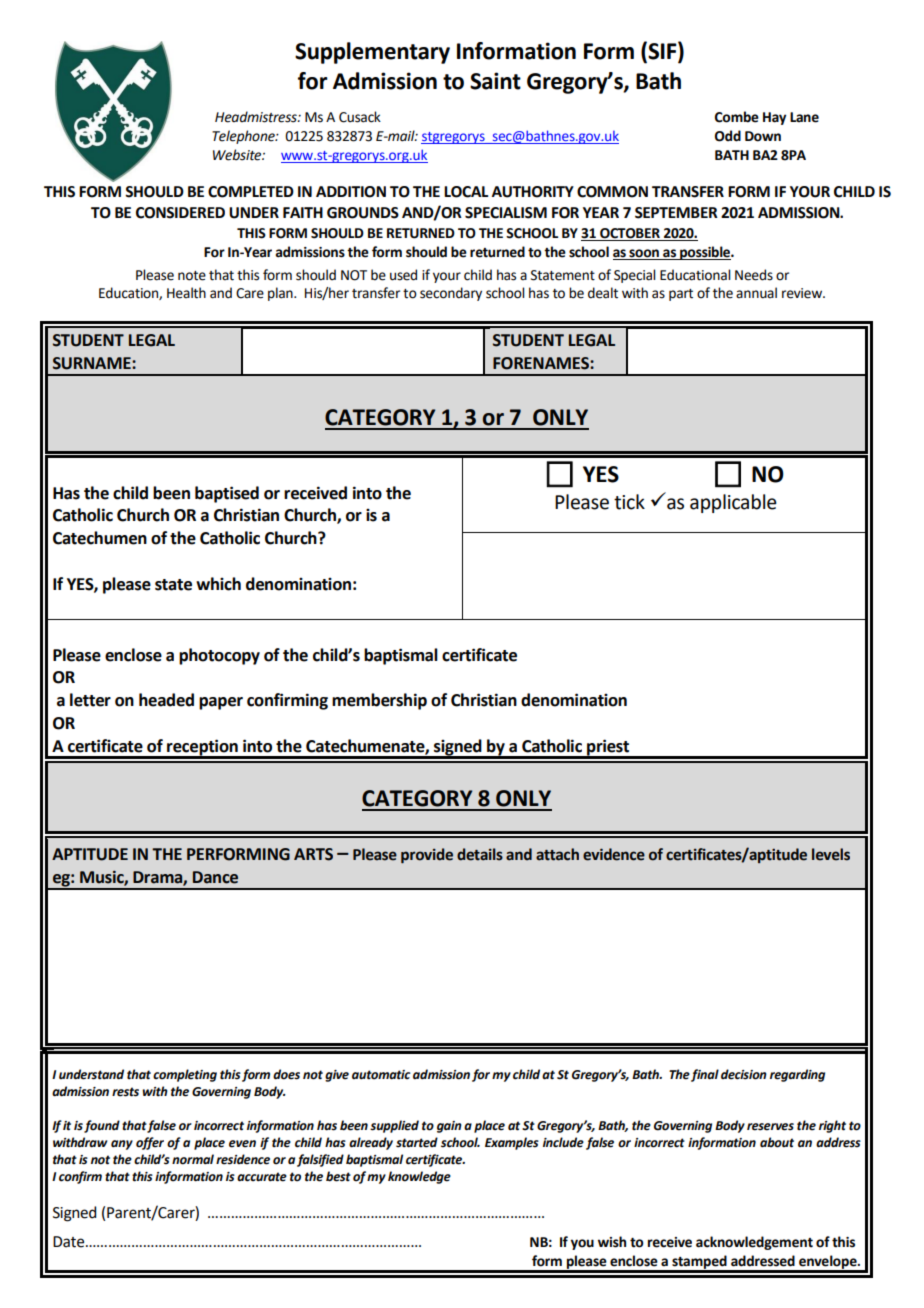 The height and width of the screenshot is (1308, 924). I want to click on Headmistress, so click(257, 117).
